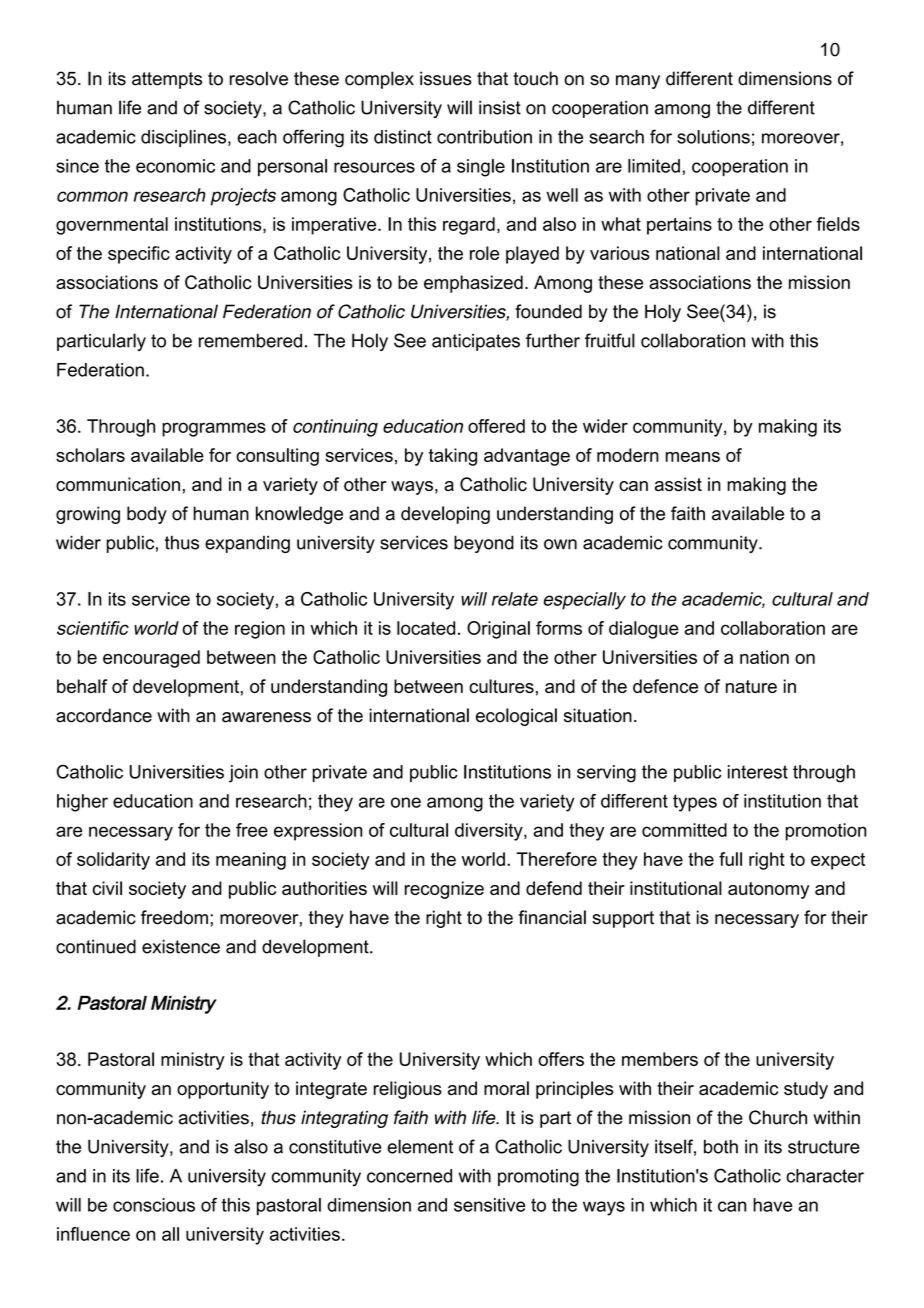  I want to click on assist, so click(678, 484).
